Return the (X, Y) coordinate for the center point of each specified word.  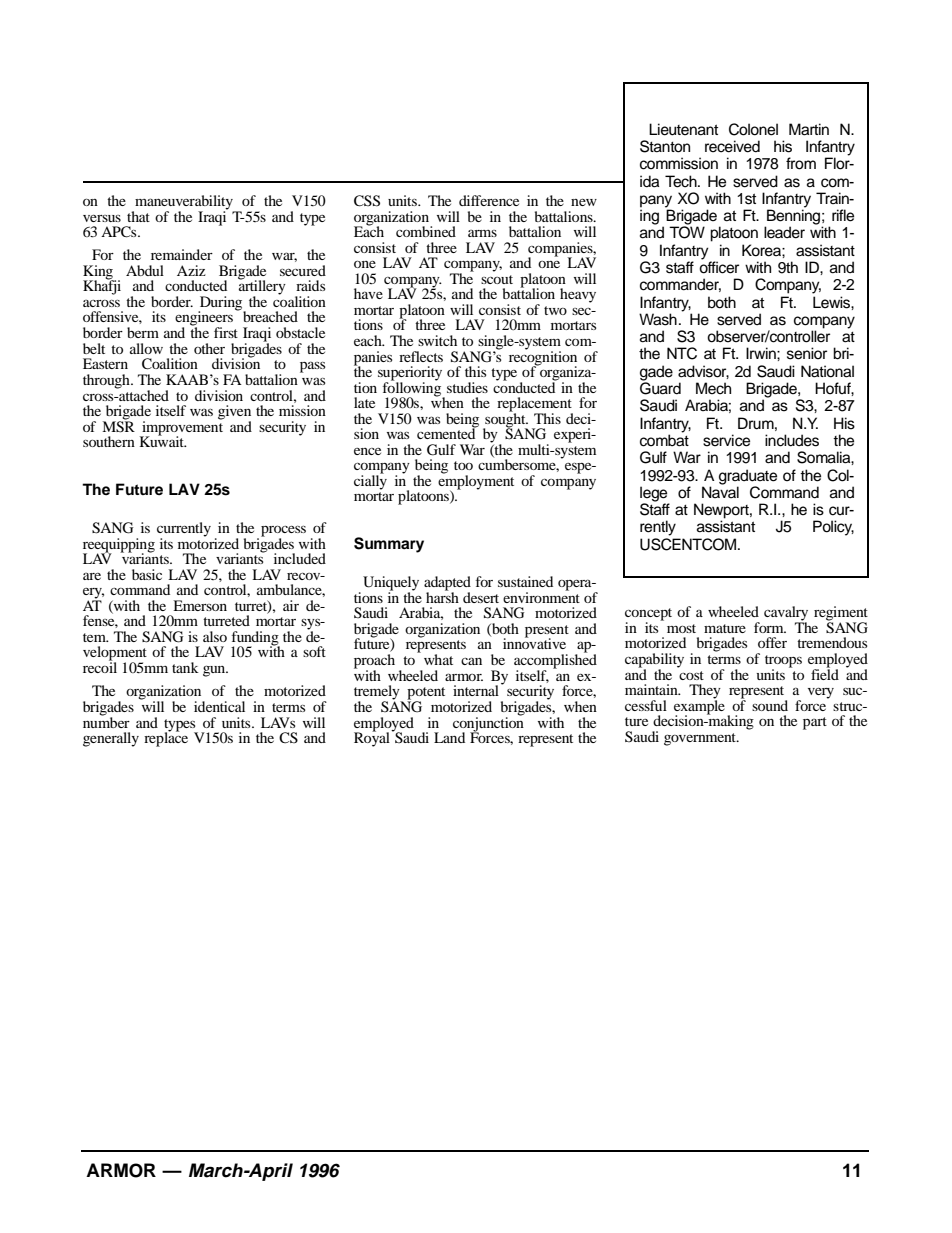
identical (219, 706)
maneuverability (184, 203)
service (726, 440)
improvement (182, 427)
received (732, 146)
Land (449, 737)
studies (467, 387)
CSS (367, 201)
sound (770, 705)
